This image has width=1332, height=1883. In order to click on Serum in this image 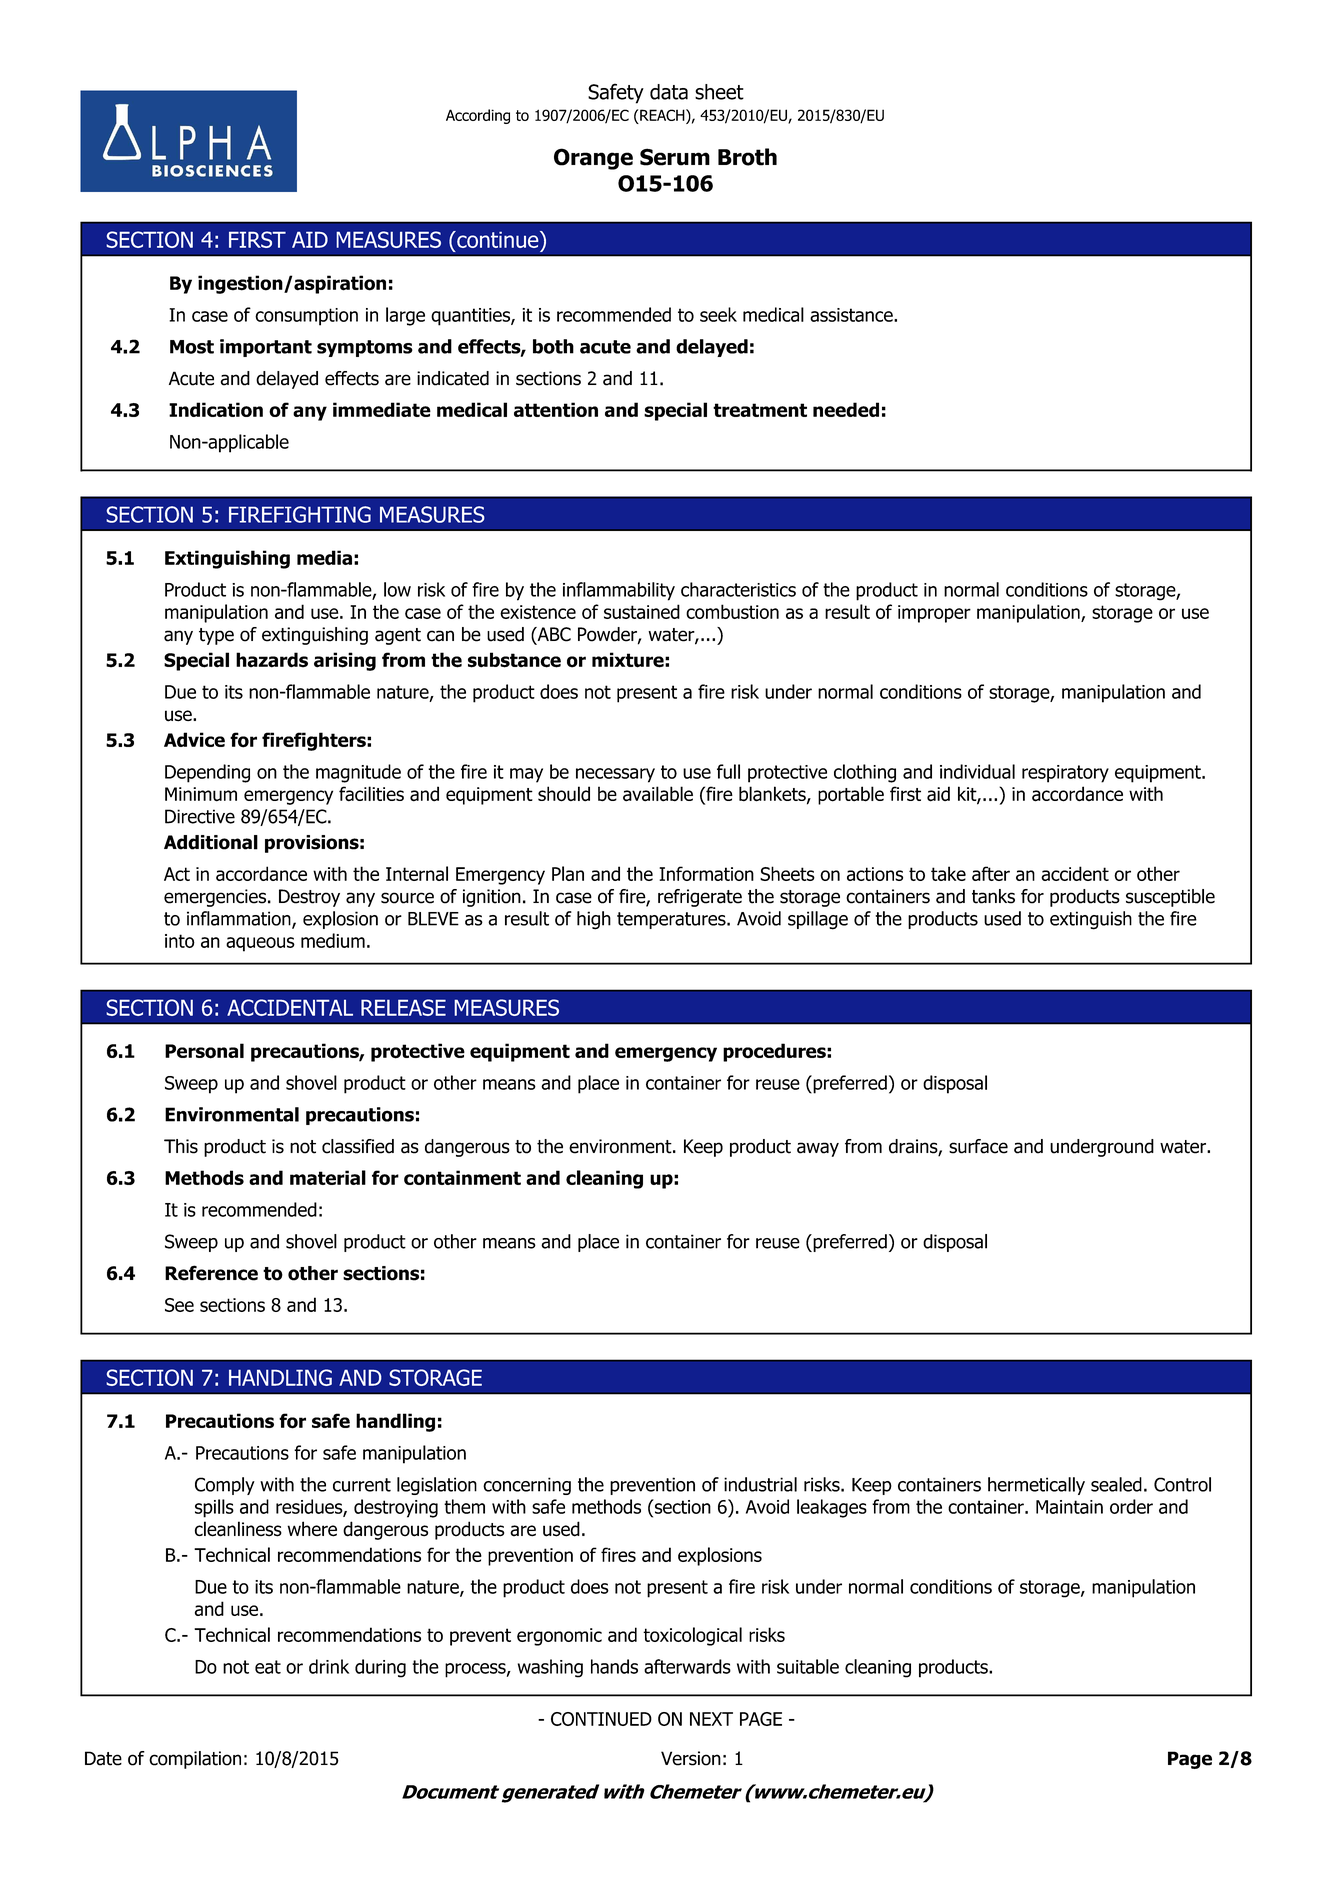, I will do `click(675, 157)`.
